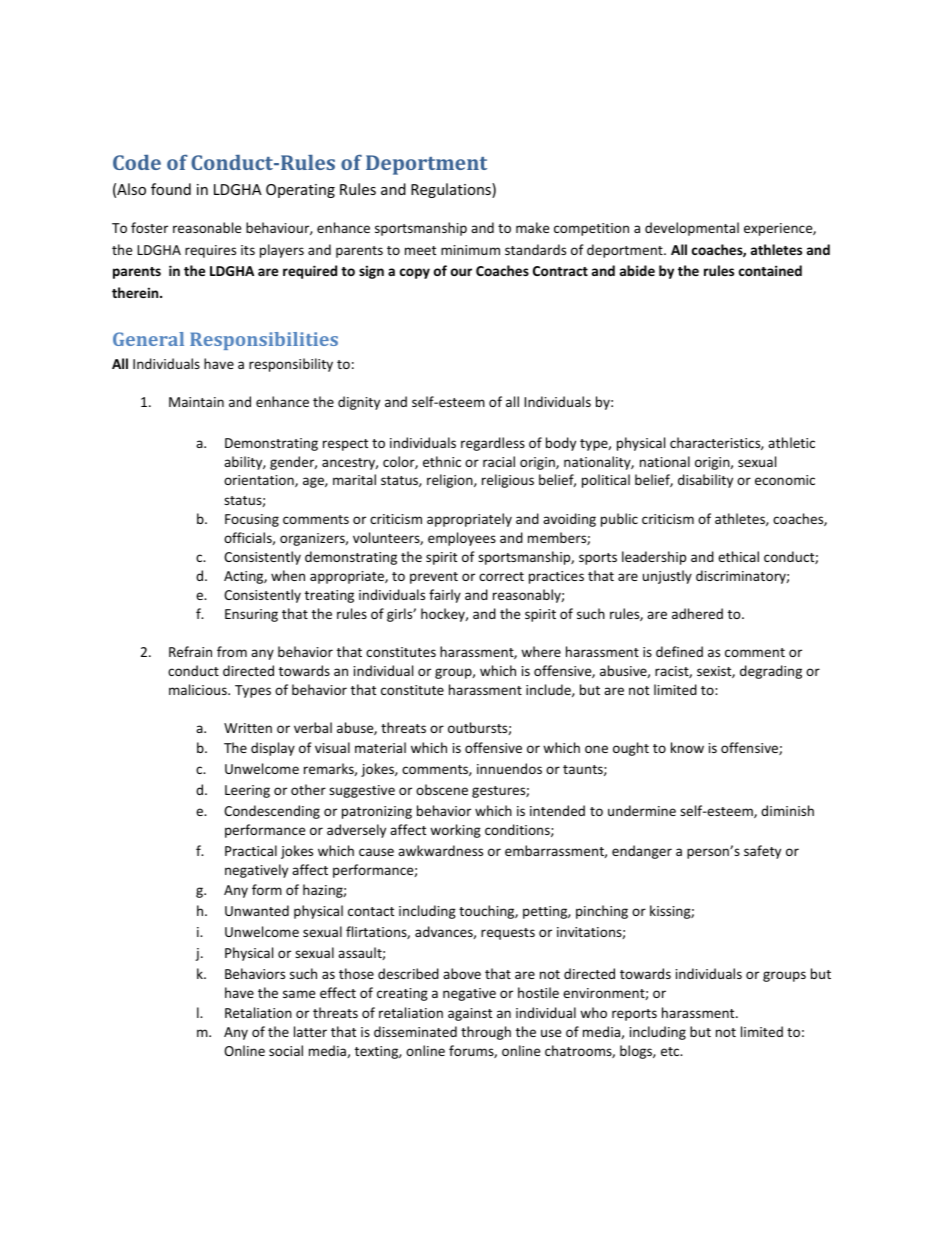 The height and width of the image is (1233, 952). I want to click on against, so click(470, 1014).
